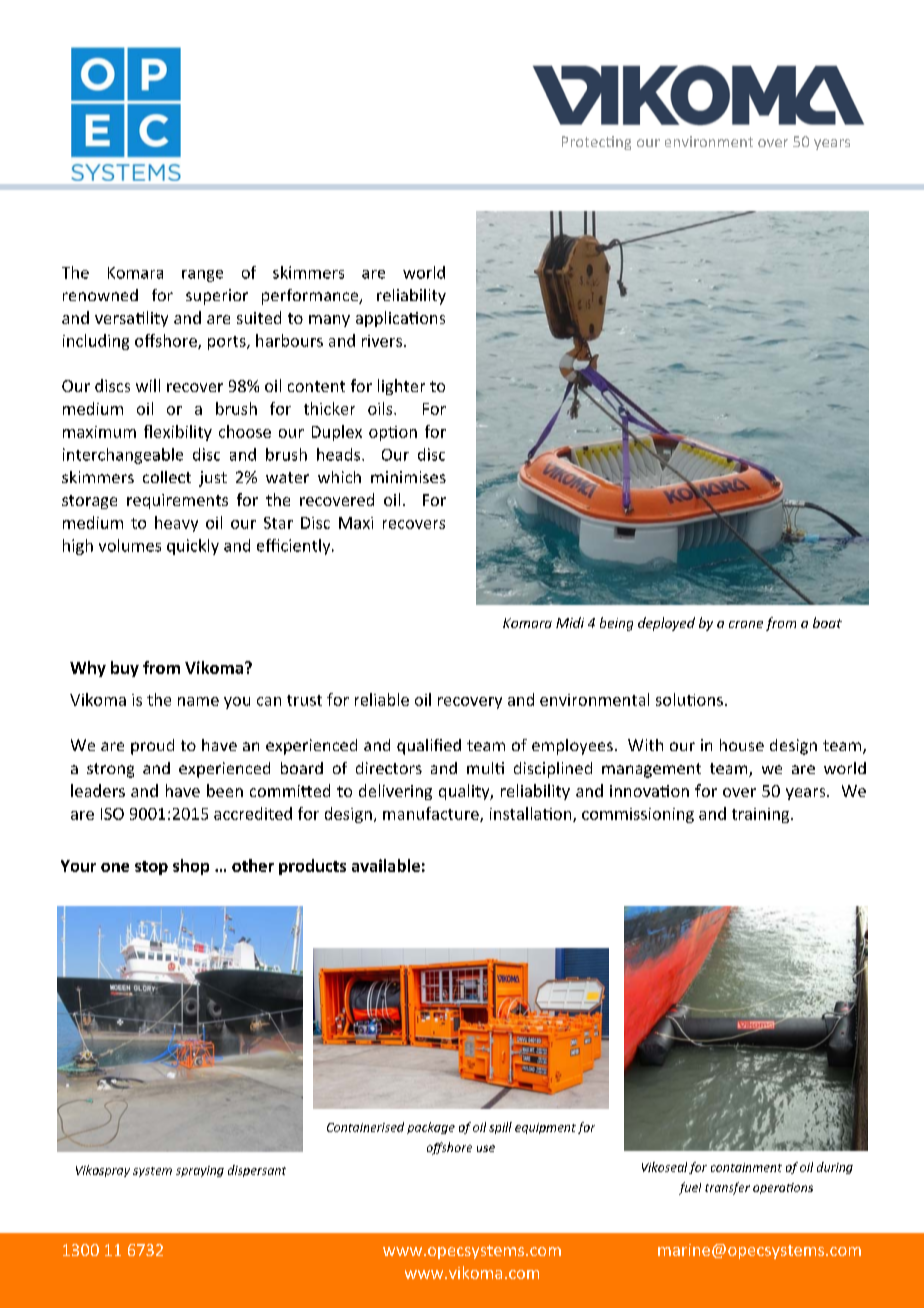  Describe the element at coordinates (762, 815) in the image. I see `training` at that location.
